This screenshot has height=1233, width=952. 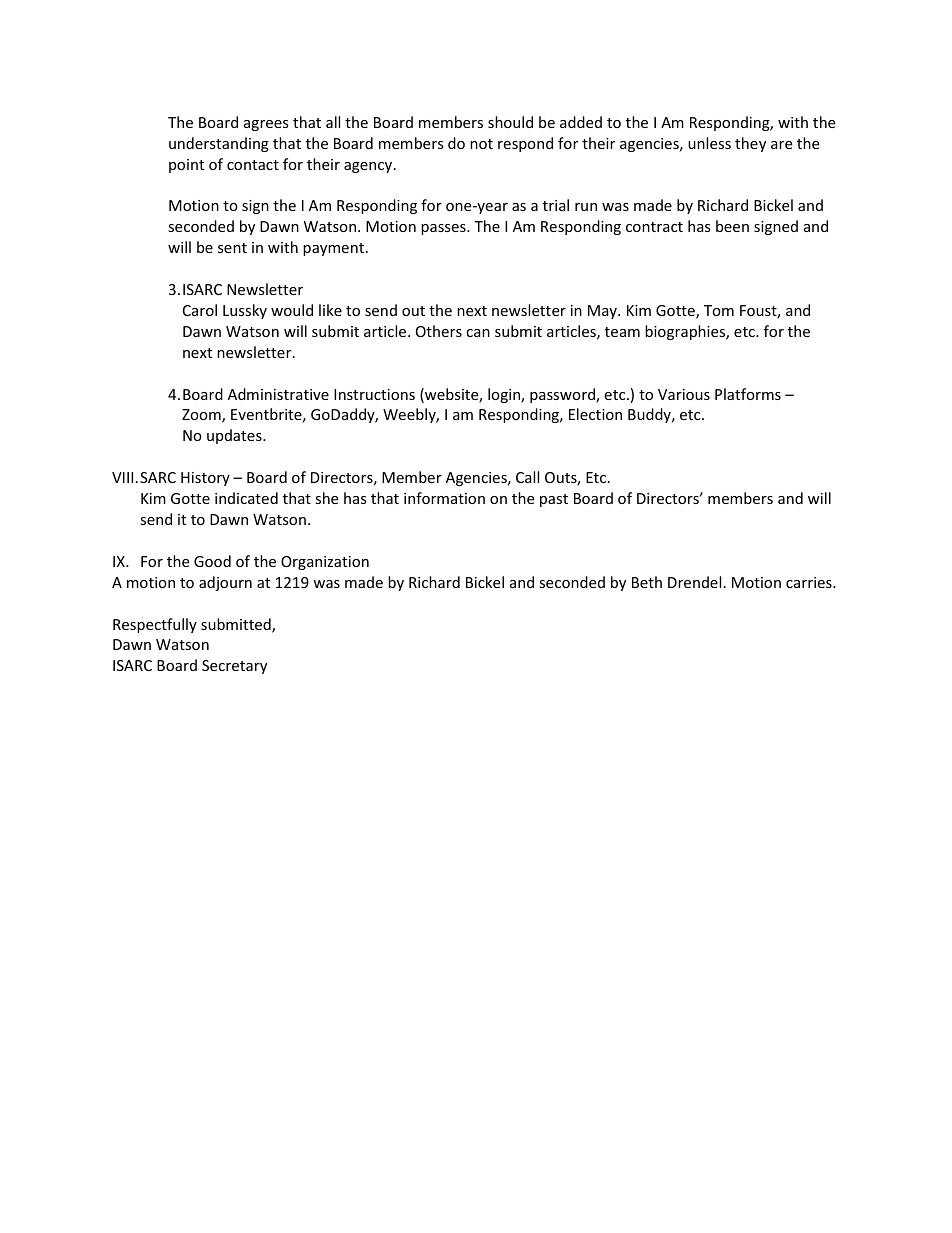 What do you see at coordinates (444, 498) in the screenshot?
I see `information` at bounding box center [444, 498].
